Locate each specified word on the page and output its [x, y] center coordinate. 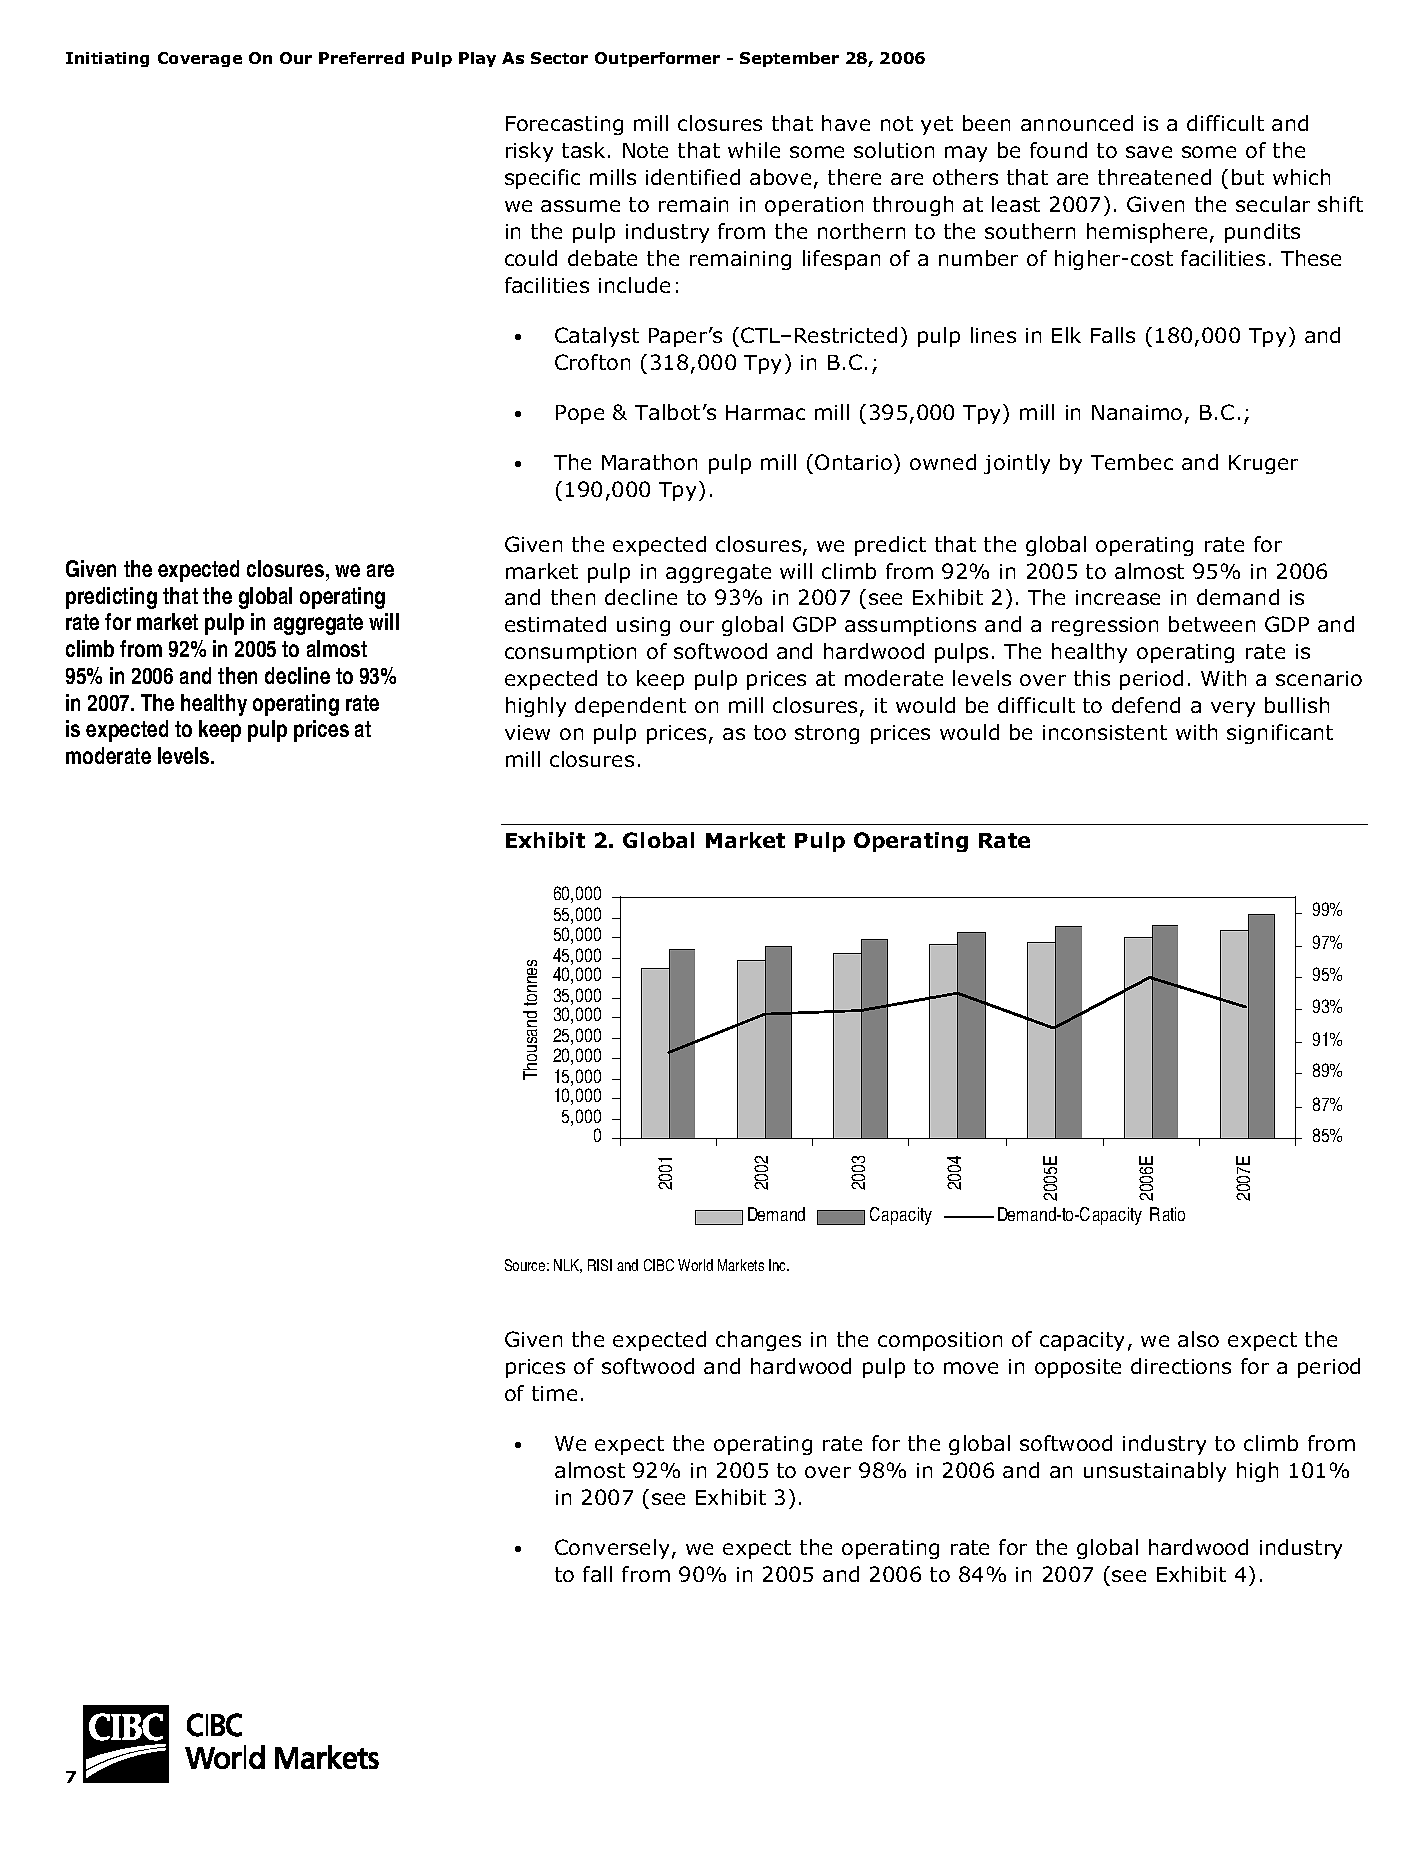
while [754, 150]
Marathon [649, 462]
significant [1280, 734]
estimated [555, 624]
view [527, 732]
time [554, 1393]
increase [1118, 597]
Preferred [361, 58]
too [770, 732]
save [1149, 152]
